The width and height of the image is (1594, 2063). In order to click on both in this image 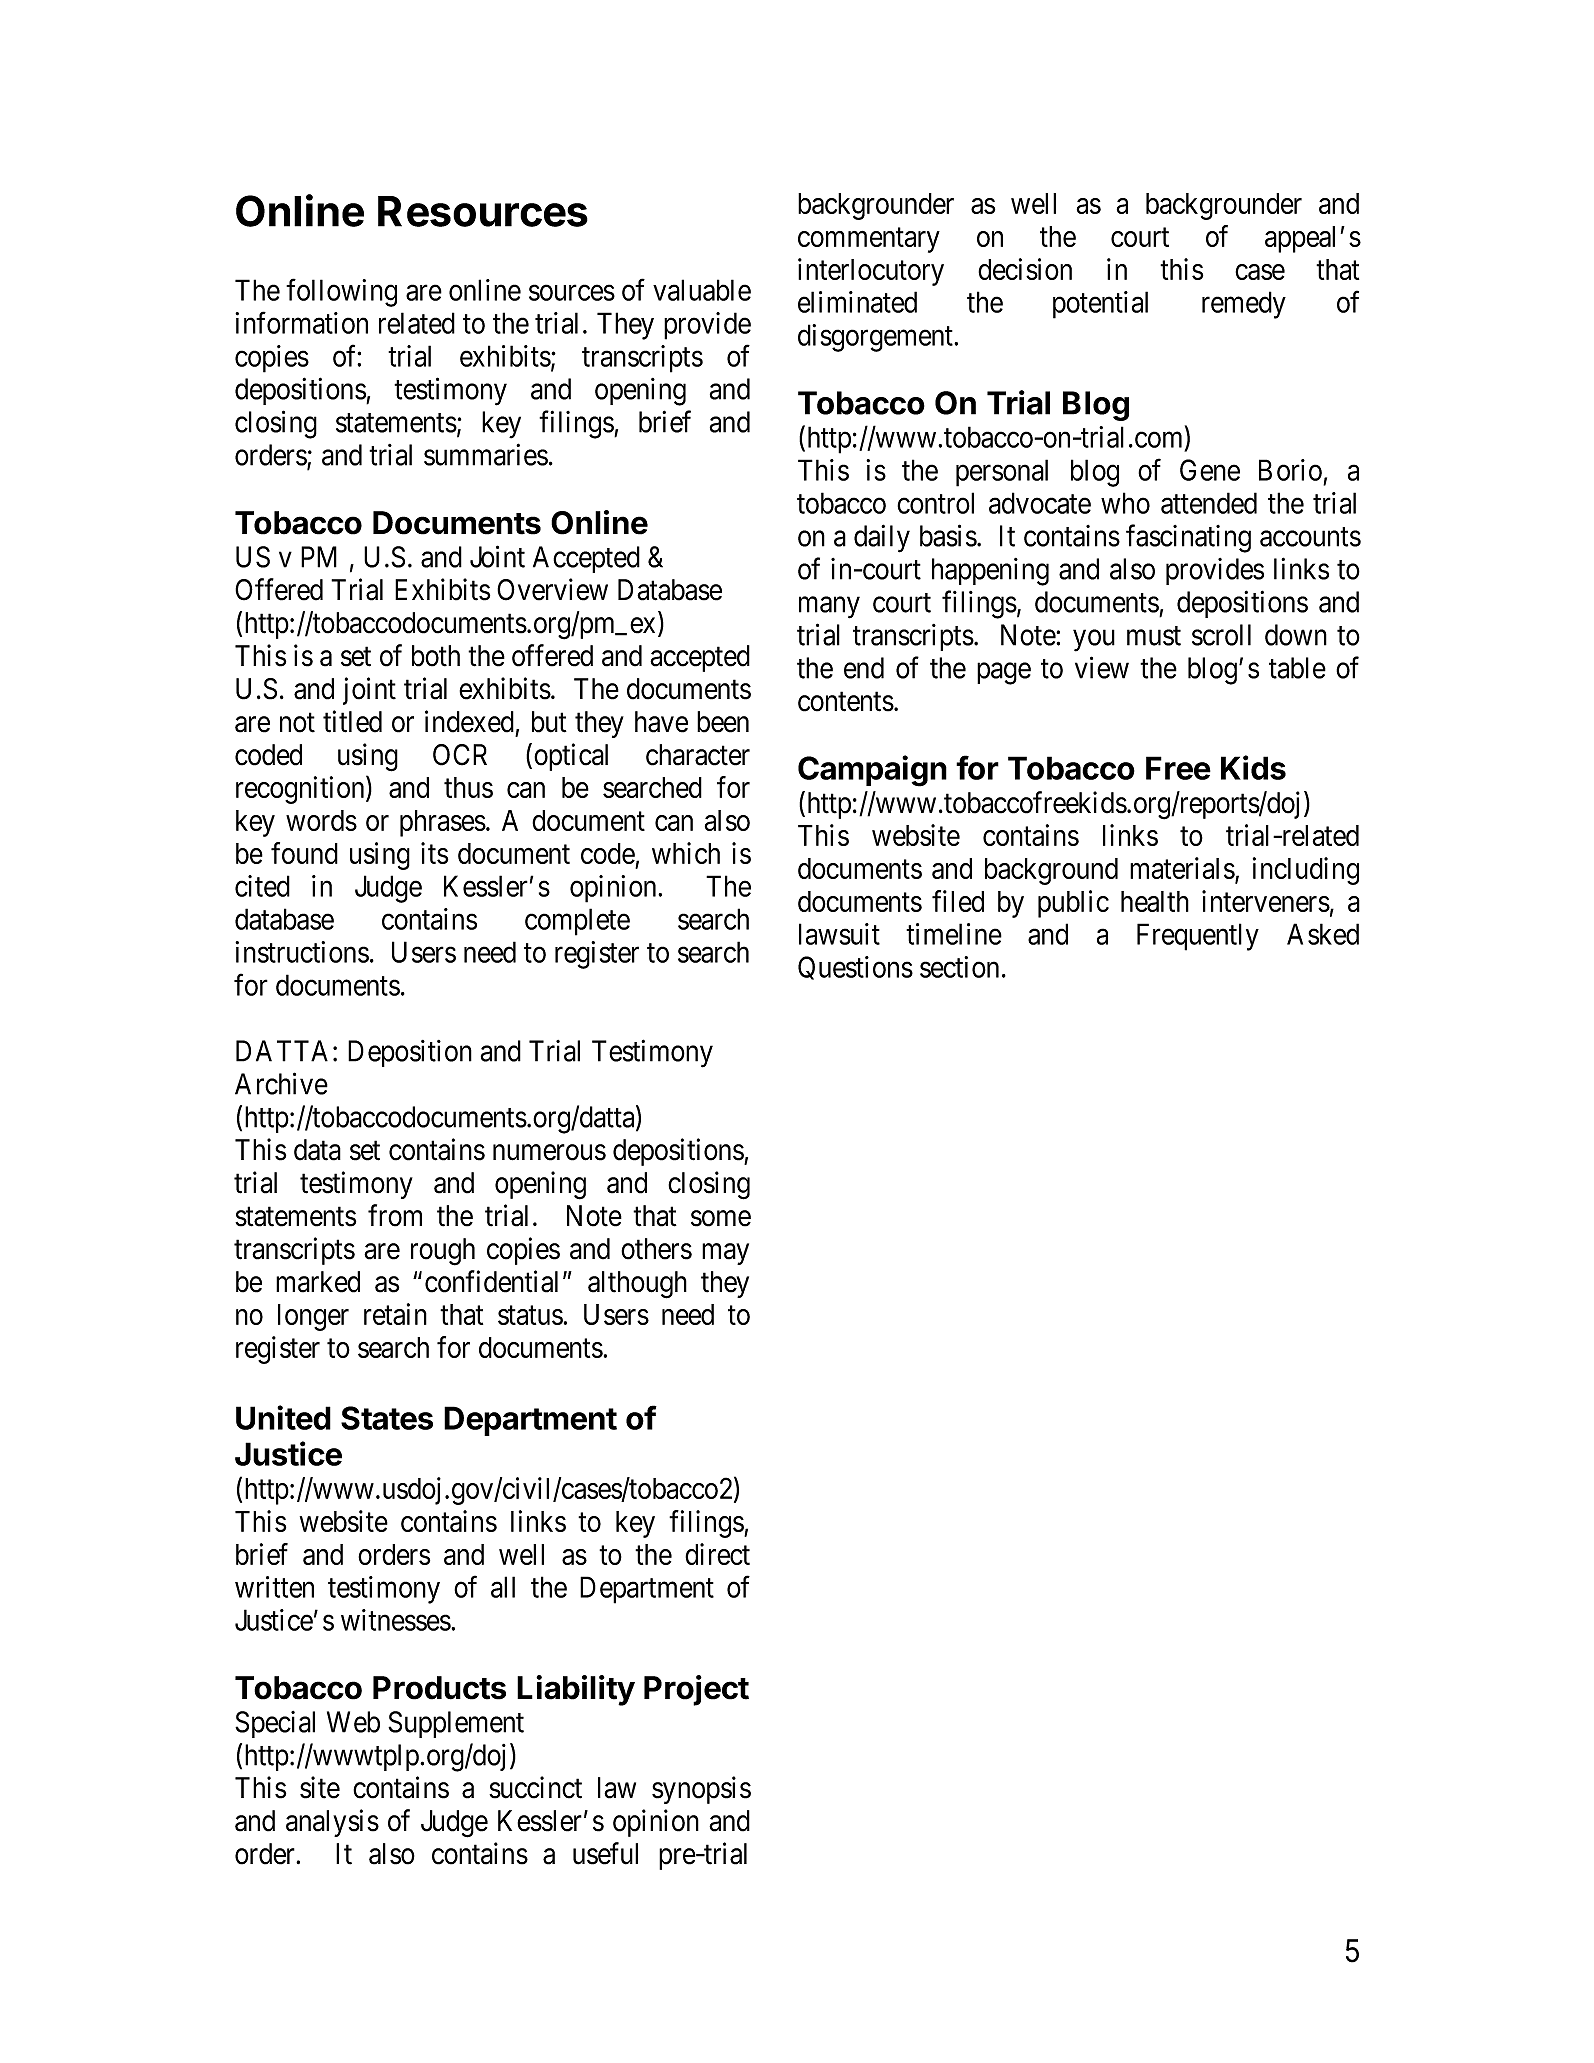, I will do `click(436, 656)`.
